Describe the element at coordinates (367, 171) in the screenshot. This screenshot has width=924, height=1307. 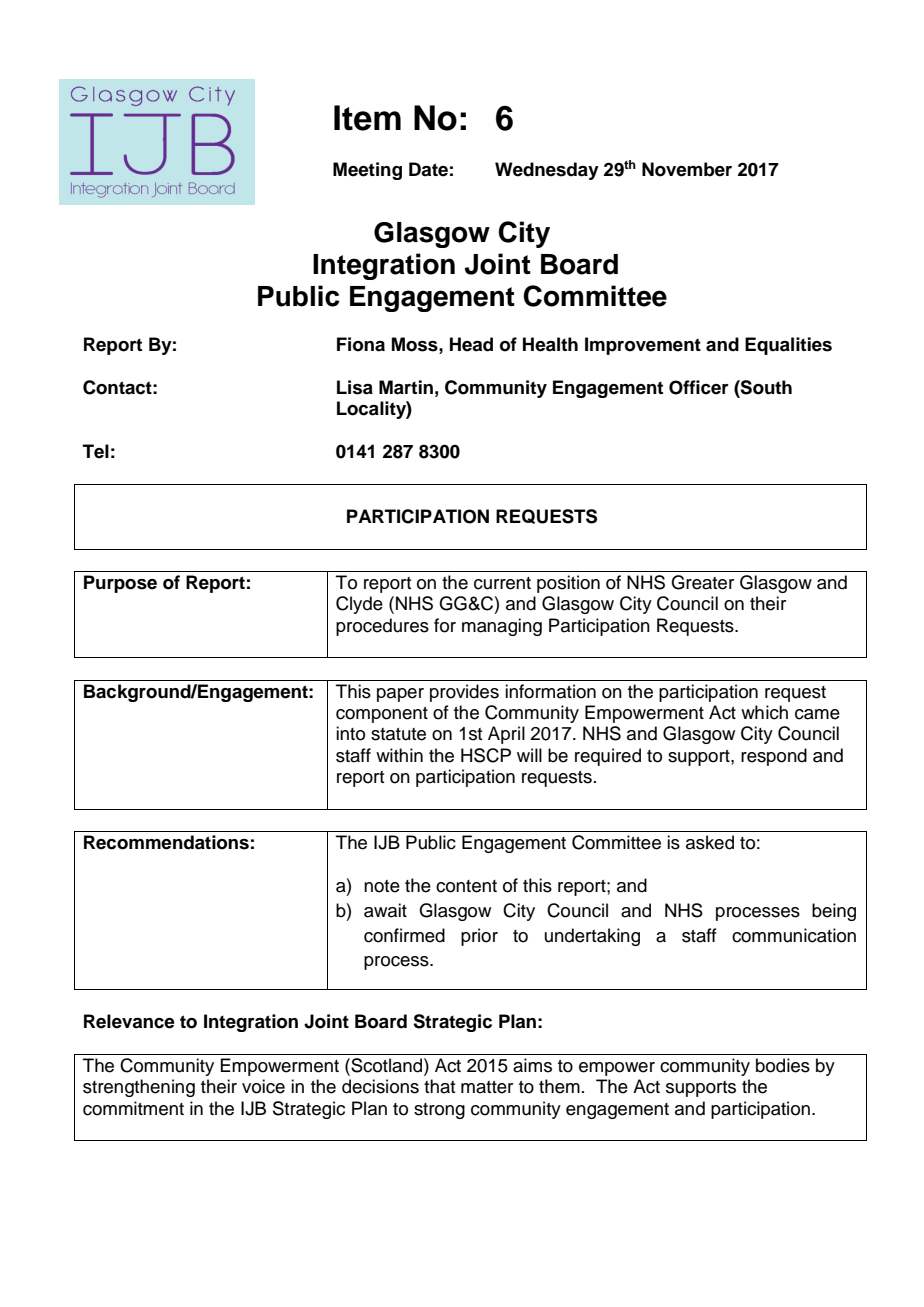
I see `Meeting` at that location.
